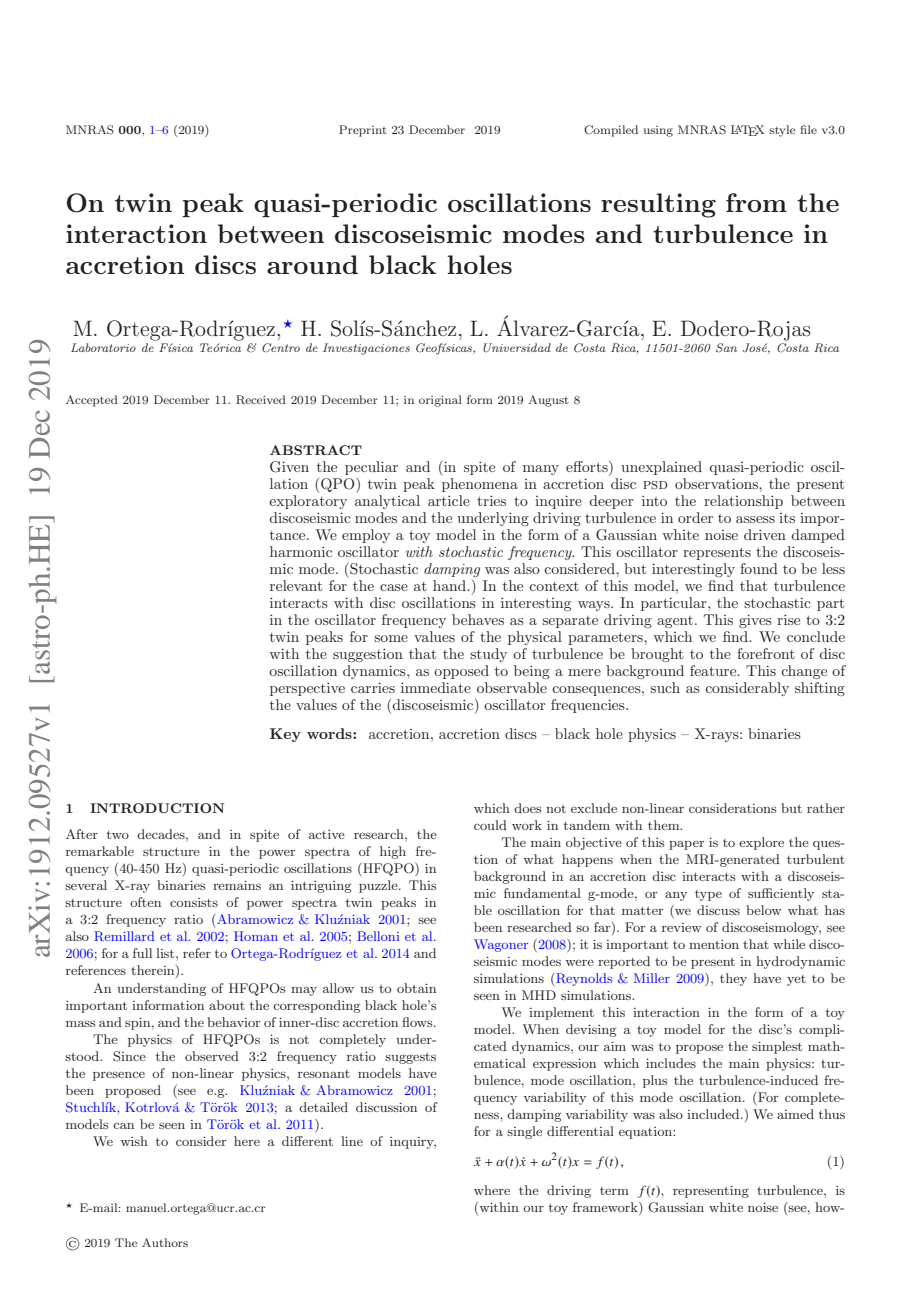 The image size is (924, 1308). What do you see at coordinates (461, 672) in the document?
I see `opposed` at bounding box center [461, 672].
